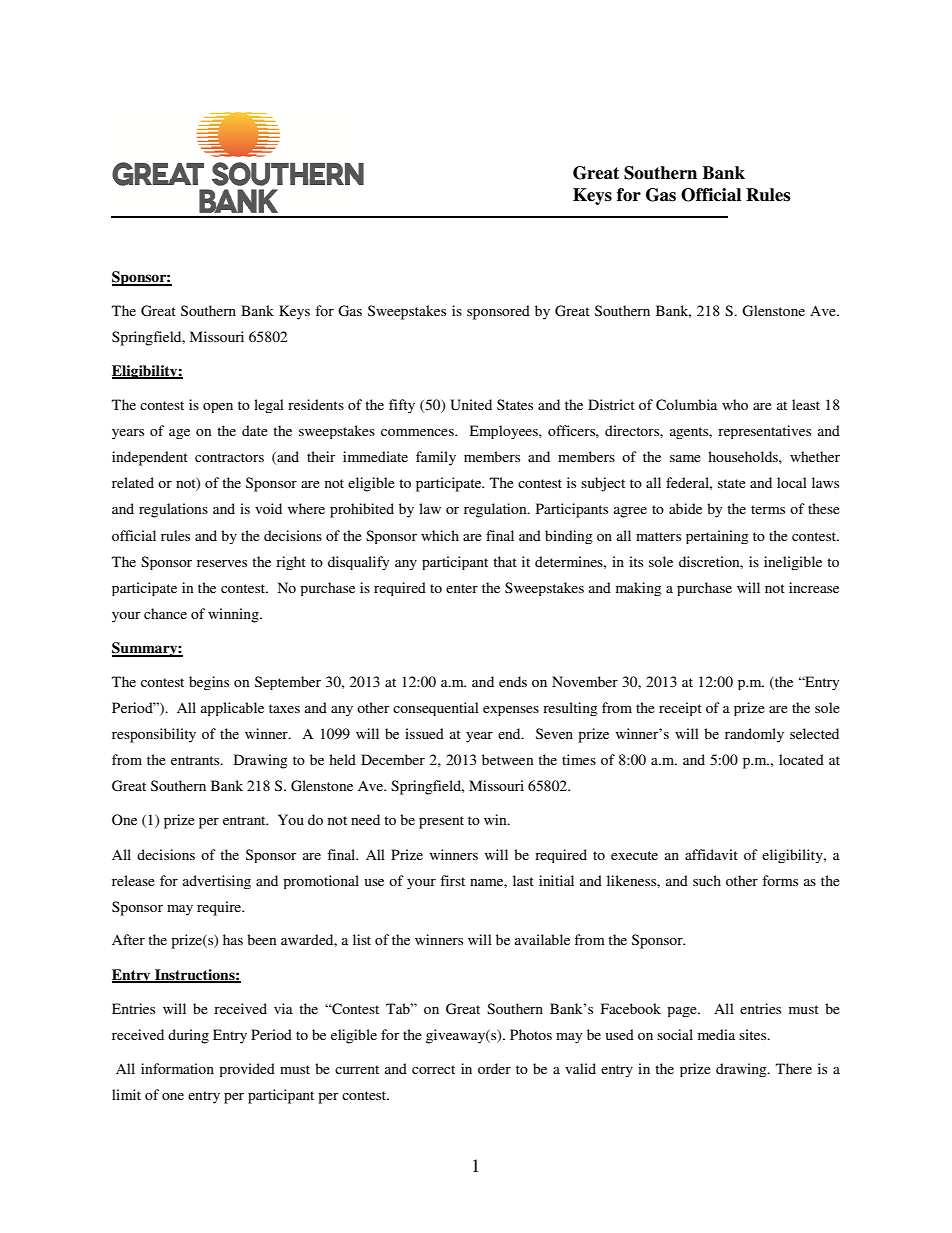 This image has height=1233, width=952. Describe the element at coordinates (218, 408) in the image. I see `open` at that location.
